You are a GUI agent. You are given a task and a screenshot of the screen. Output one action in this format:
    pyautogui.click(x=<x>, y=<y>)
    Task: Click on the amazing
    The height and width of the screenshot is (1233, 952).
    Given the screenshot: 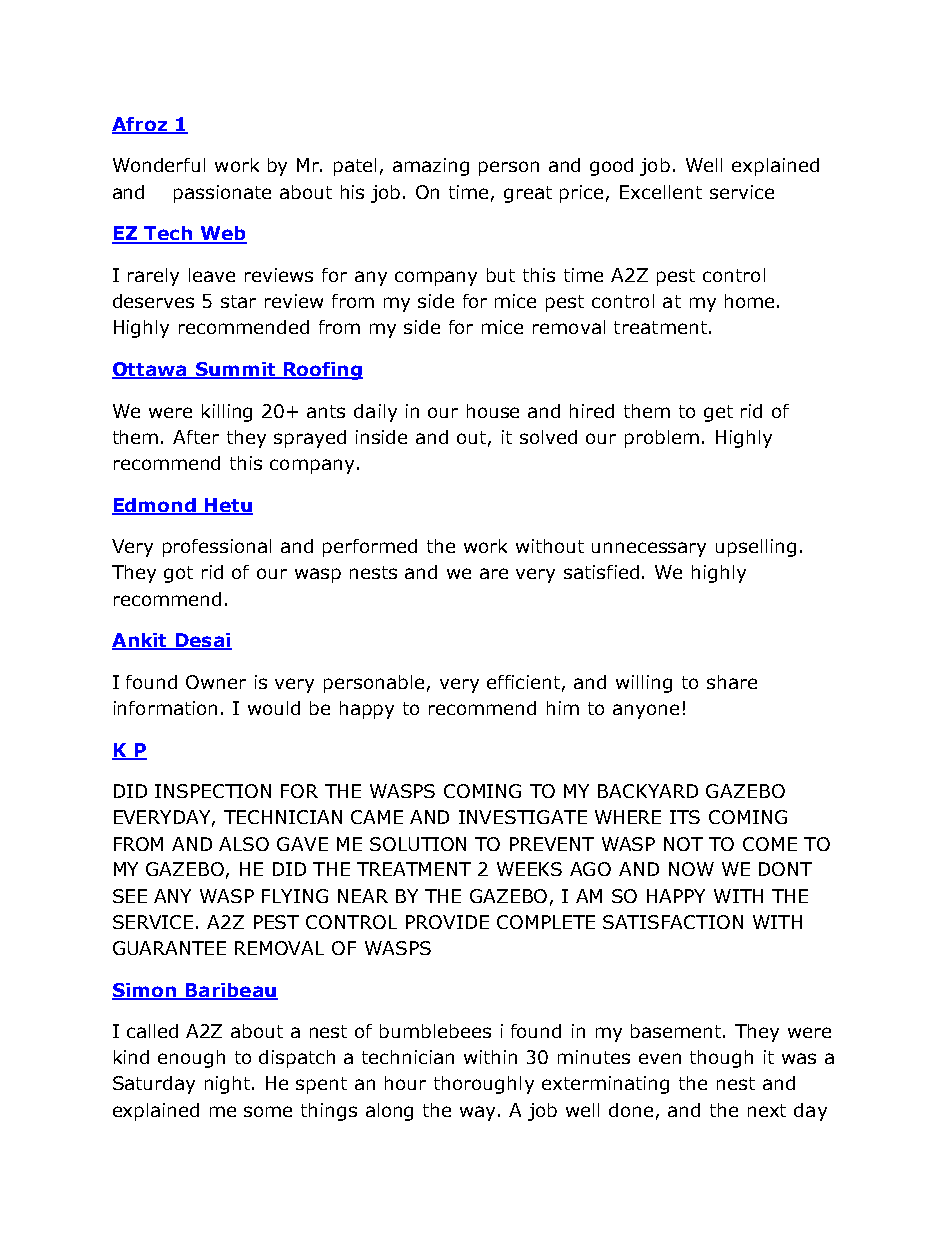 What is the action you would take?
    pyautogui.click(x=431, y=167)
